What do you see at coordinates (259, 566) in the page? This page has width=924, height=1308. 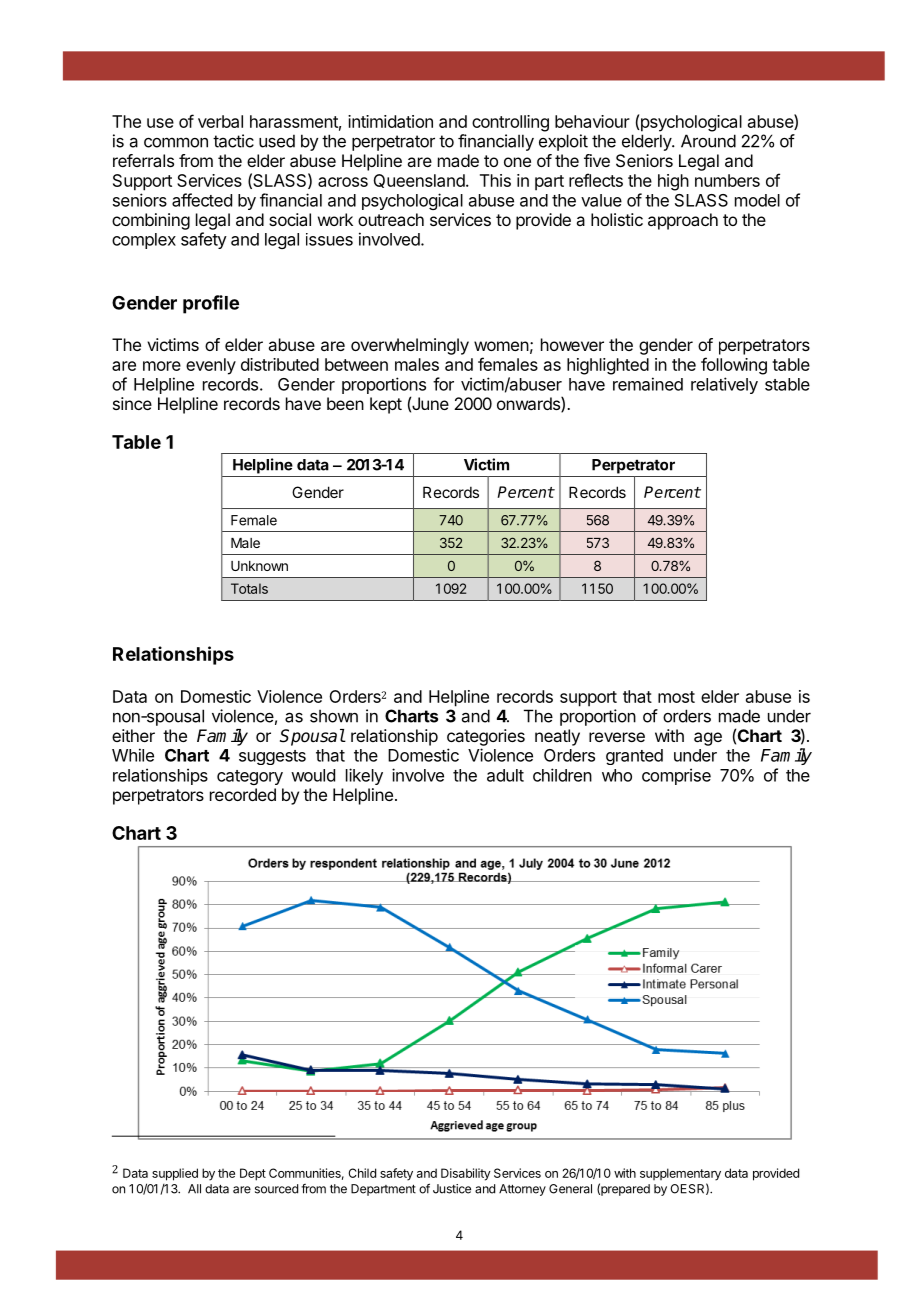 I see `Unknown` at bounding box center [259, 566].
